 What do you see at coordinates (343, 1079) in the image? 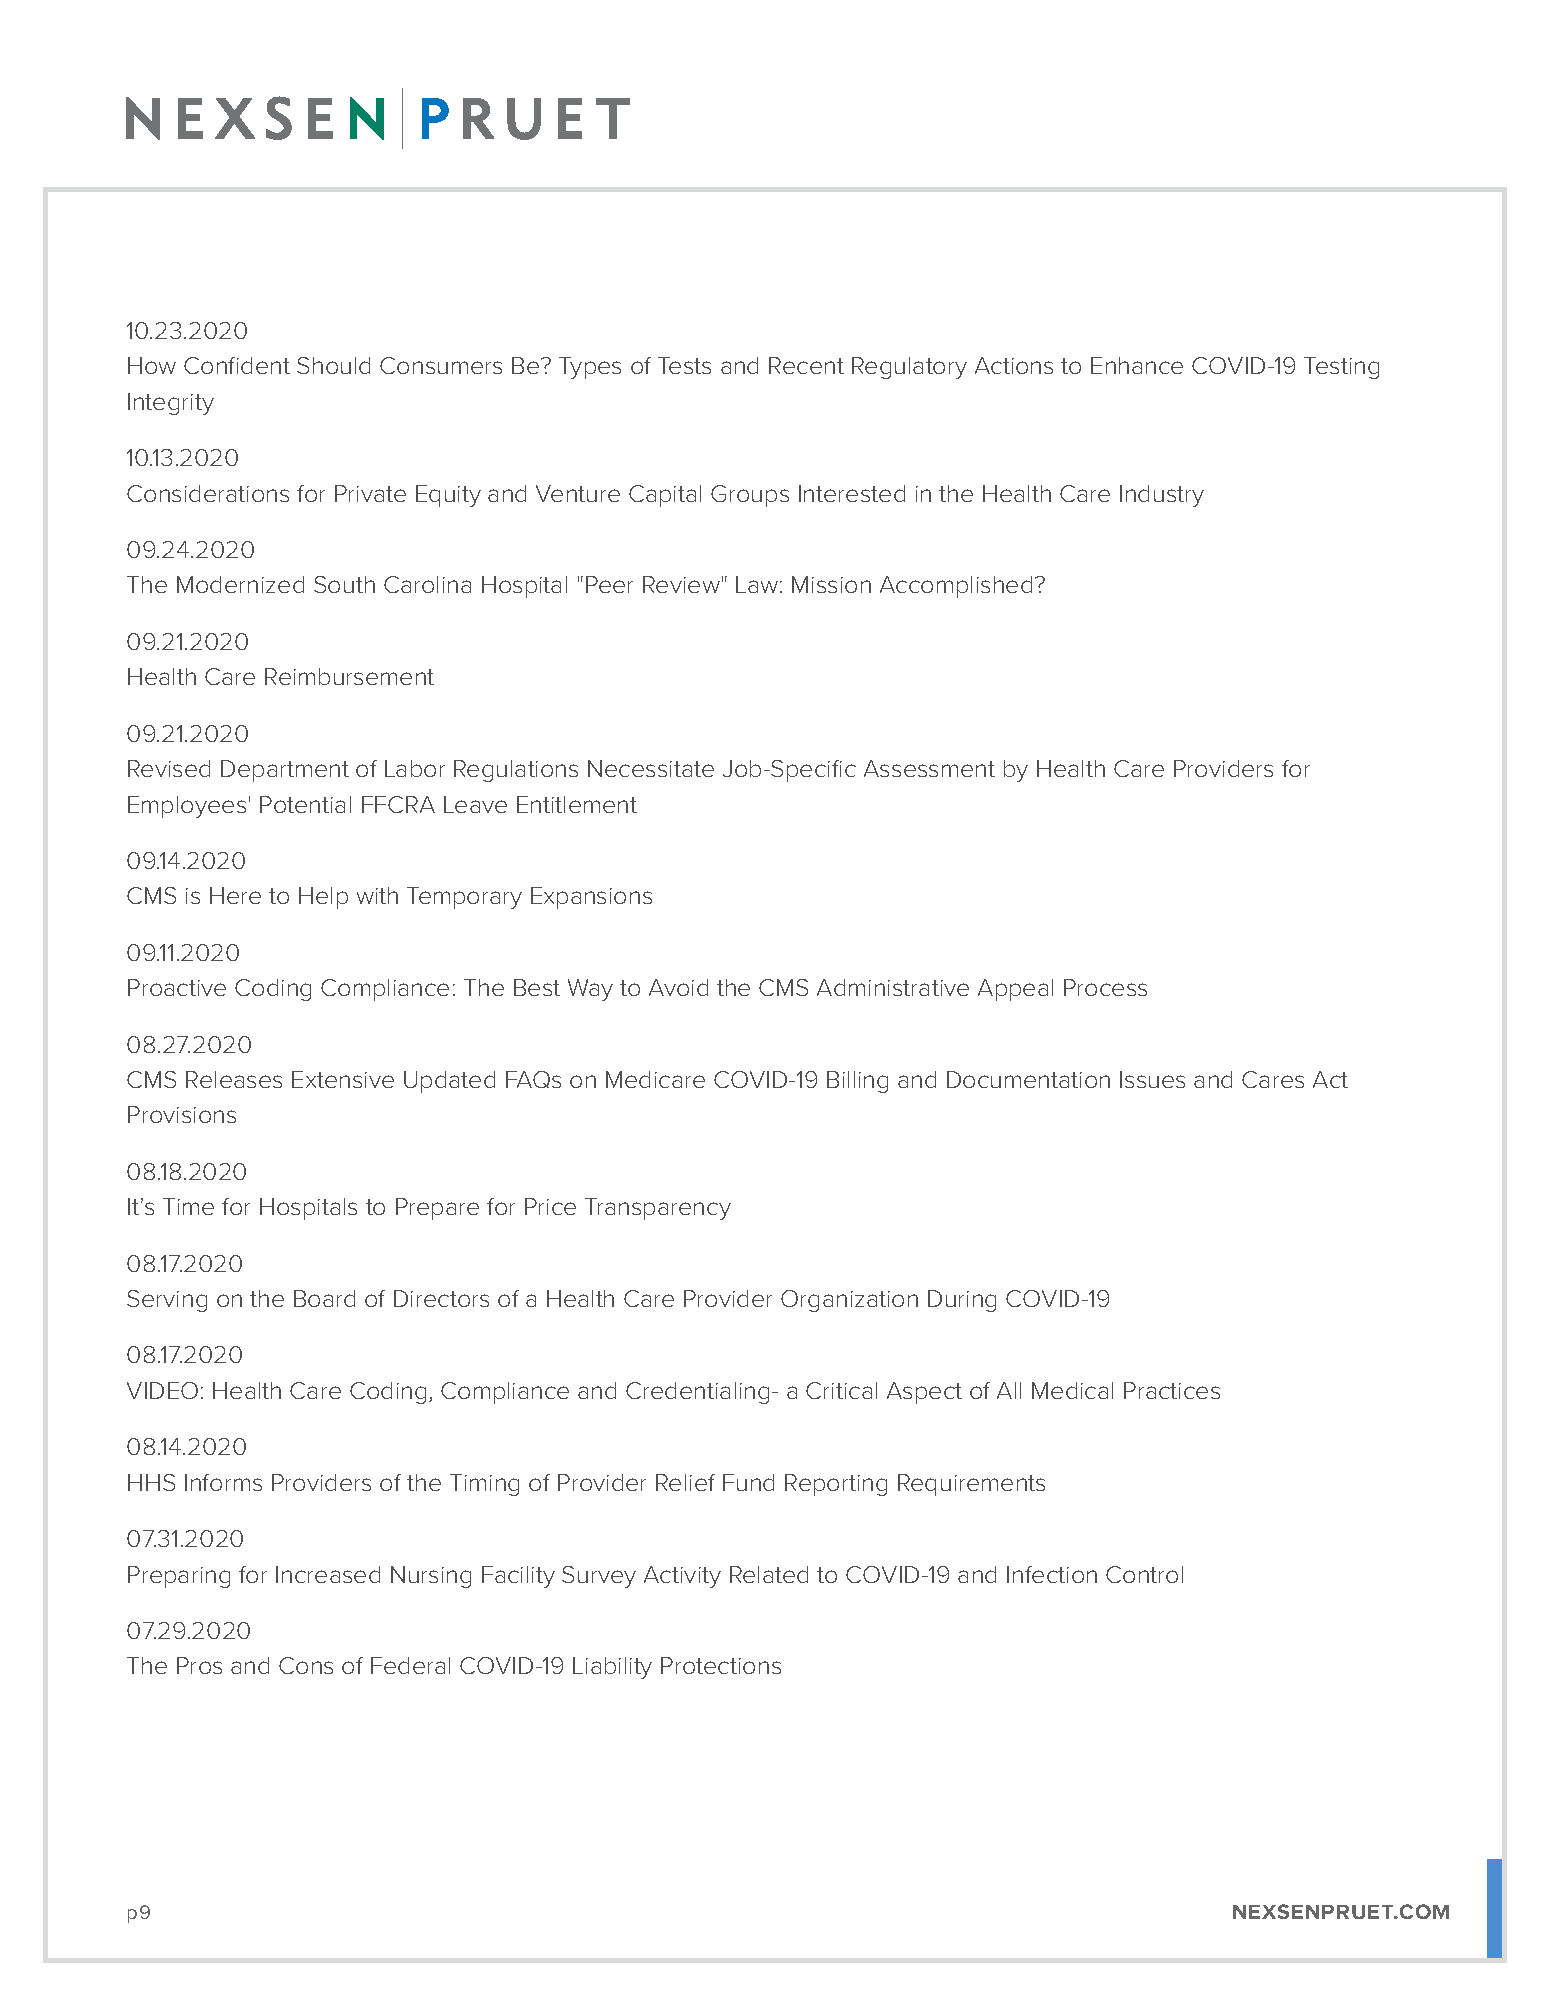
I see `Extensive` at bounding box center [343, 1079].
